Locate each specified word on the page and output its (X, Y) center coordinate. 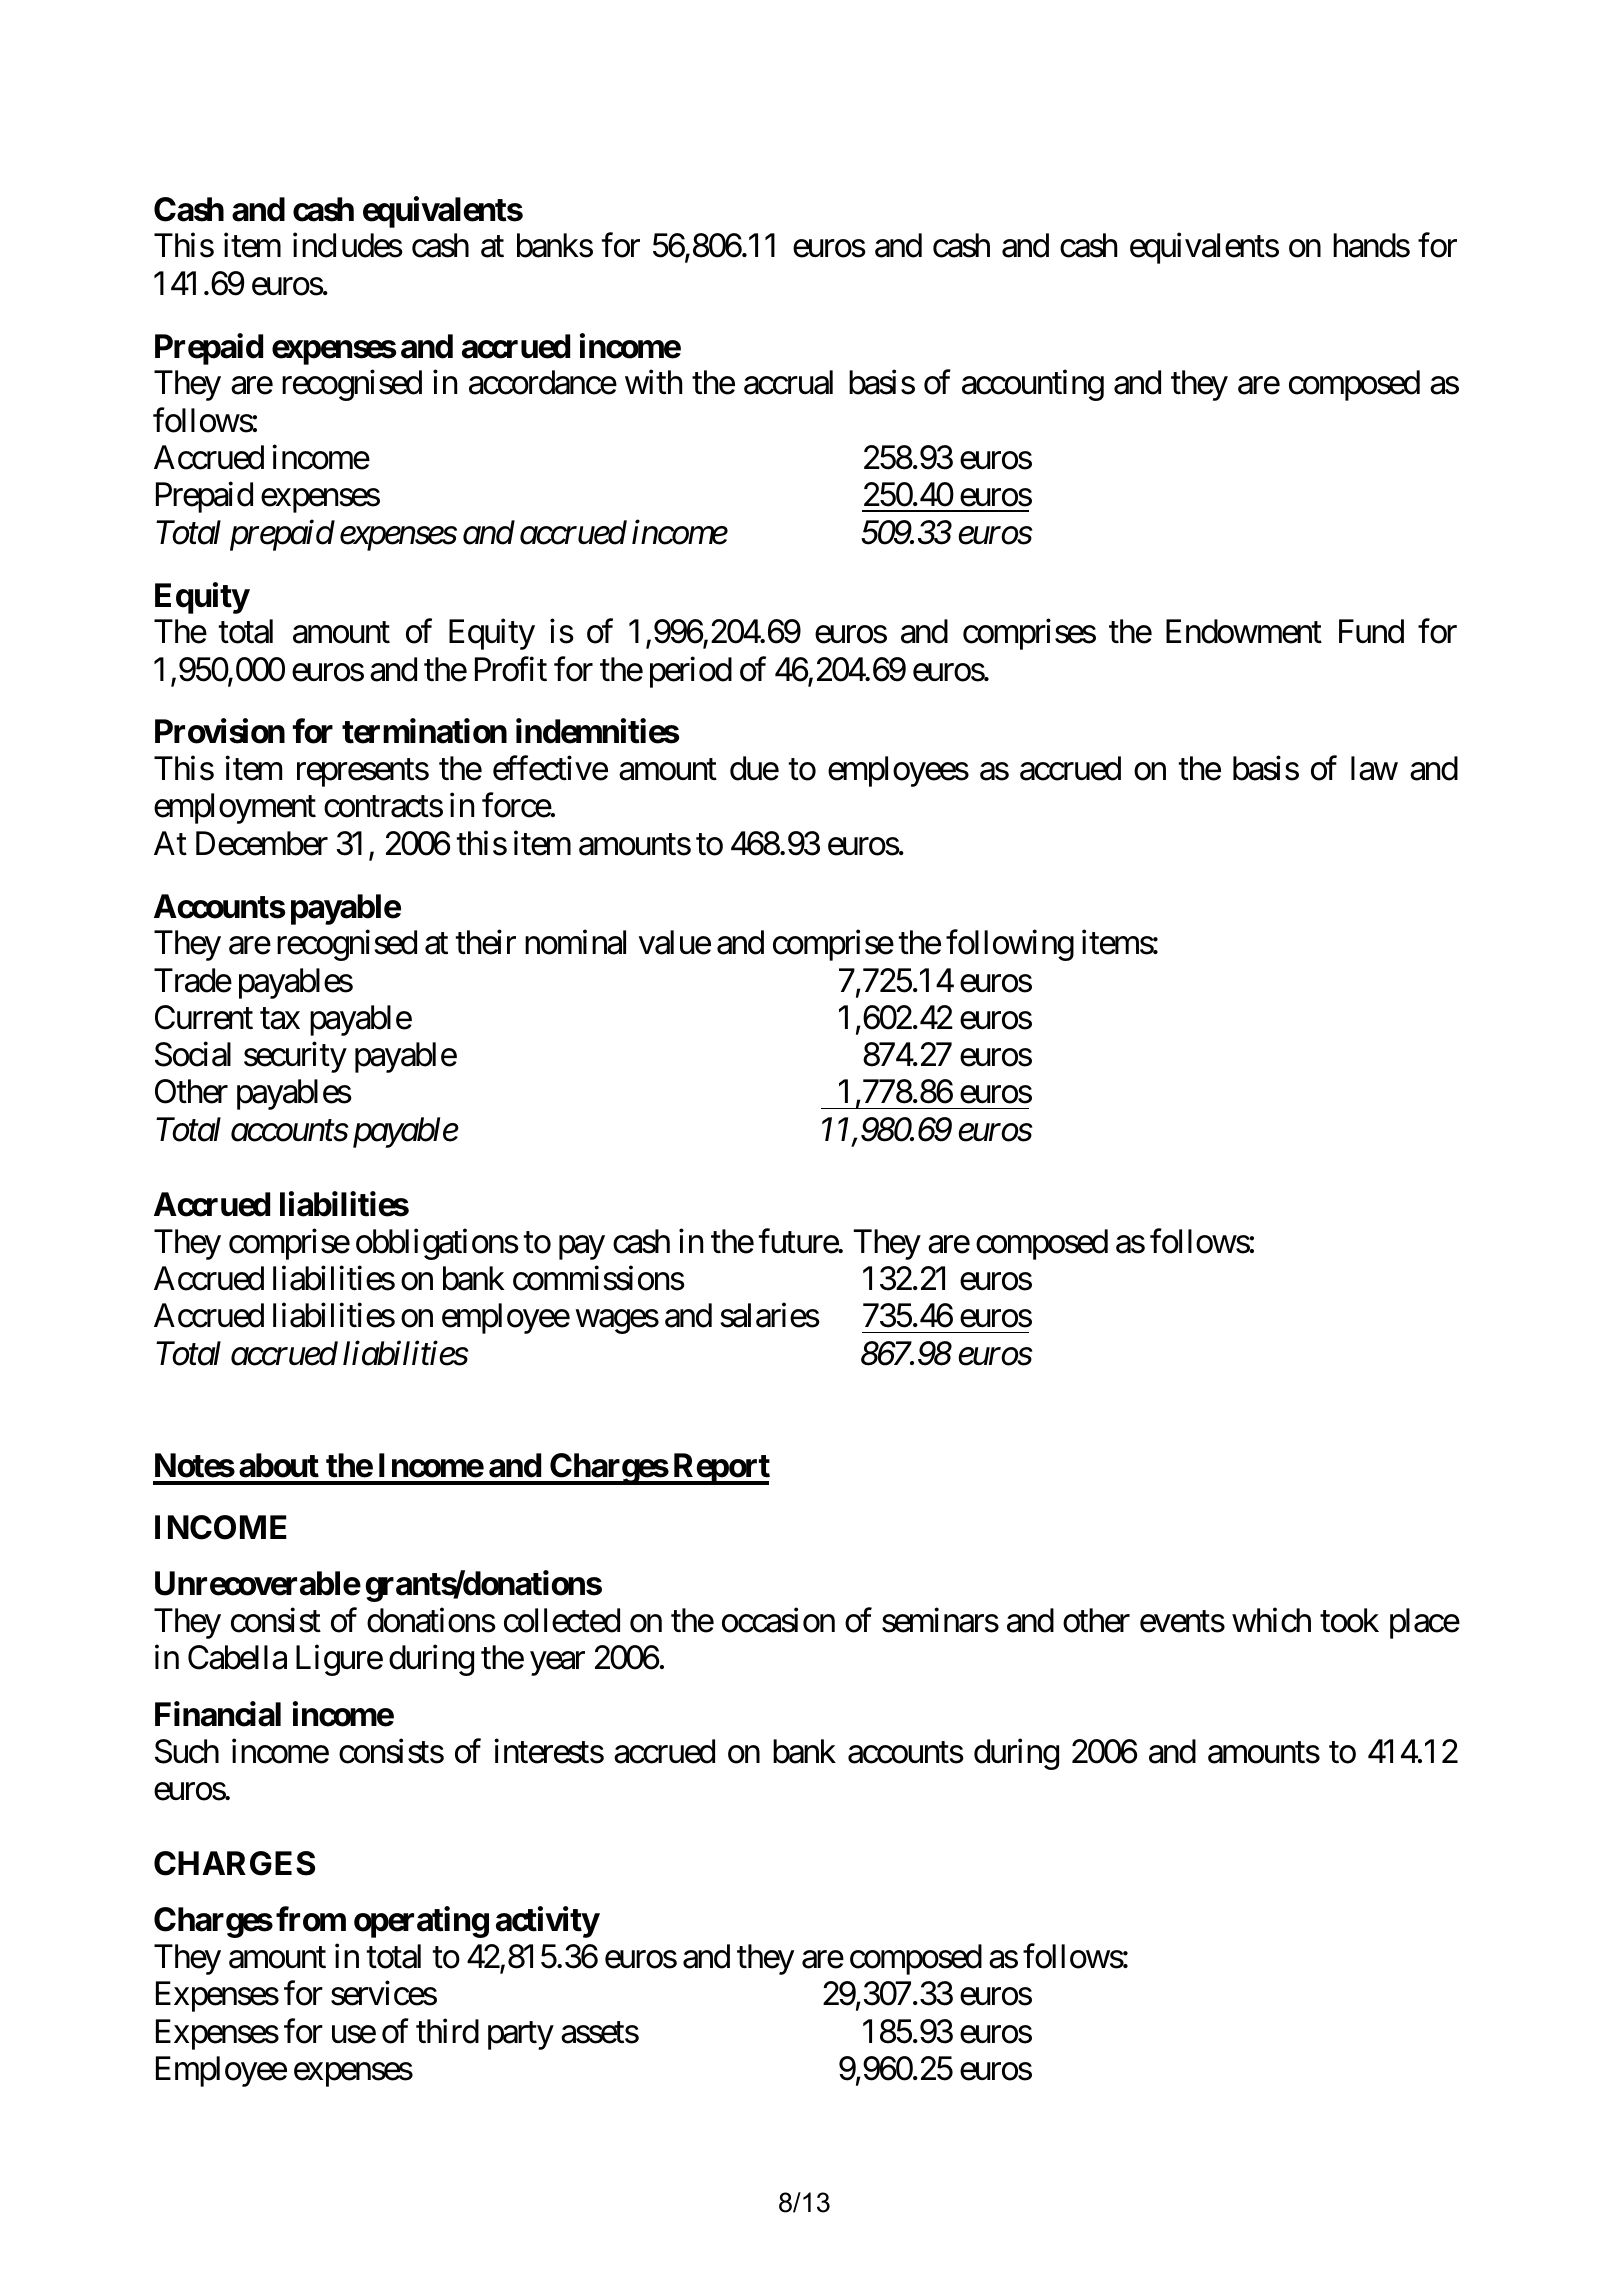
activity (547, 1922)
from (311, 1919)
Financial (218, 1714)
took (1349, 1620)
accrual (788, 382)
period (691, 672)
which (1271, 1620)
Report (720, 1469)
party (521, 2036)
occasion (778, 1620)
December (262, 843)
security (295, 1057)
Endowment (1244, 631)
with (653, 382)
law (1374, 768)
